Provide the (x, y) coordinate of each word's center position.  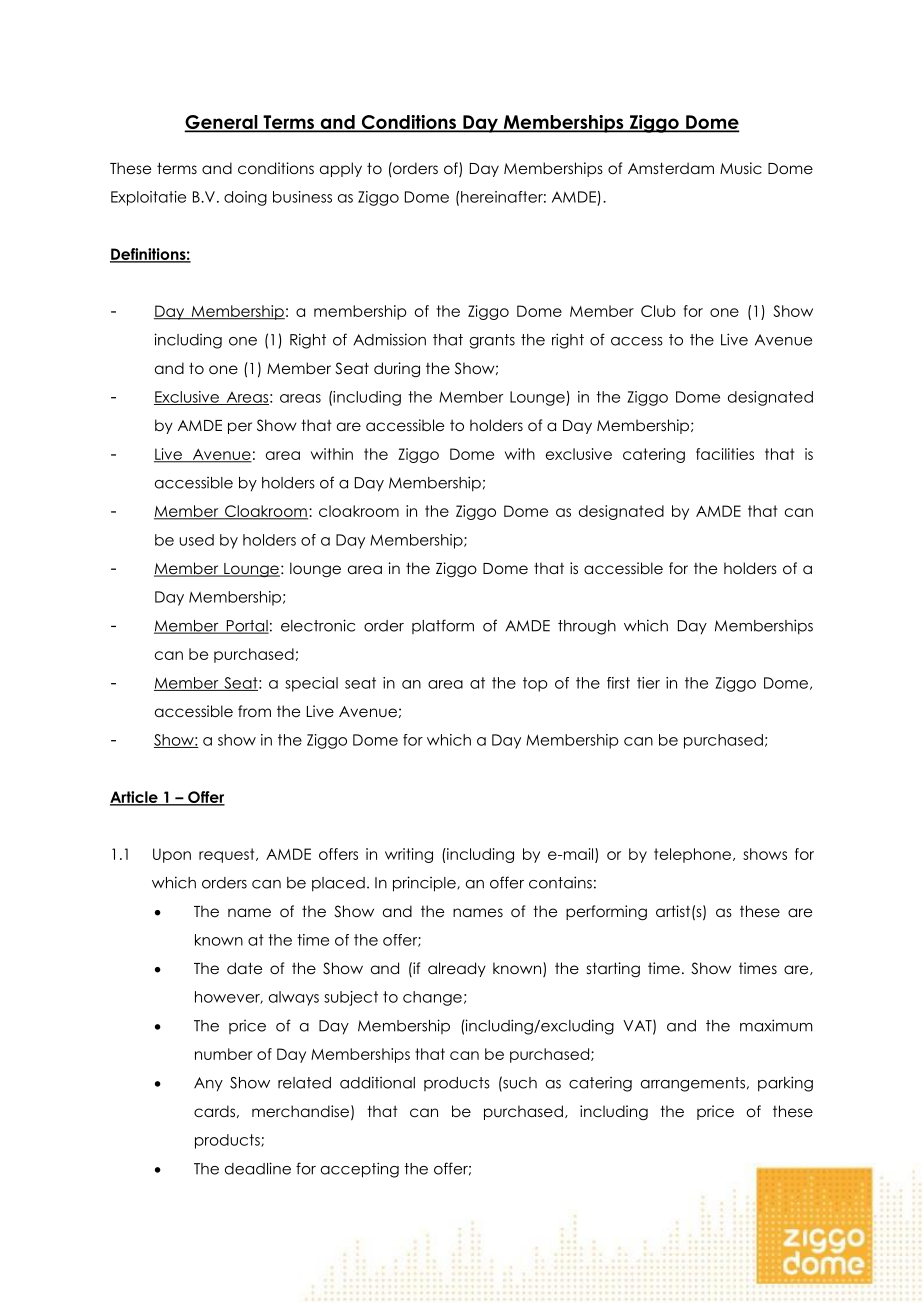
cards (214, 1111)
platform (443, 626)
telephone (694, 855)
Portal (246, 627)
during (397, 369)
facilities (725, 454)
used (196, 540)
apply (341, 169)
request (228, 855)
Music (741, 168)
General (222, 123)
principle (425, 884)
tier (648, 683)
